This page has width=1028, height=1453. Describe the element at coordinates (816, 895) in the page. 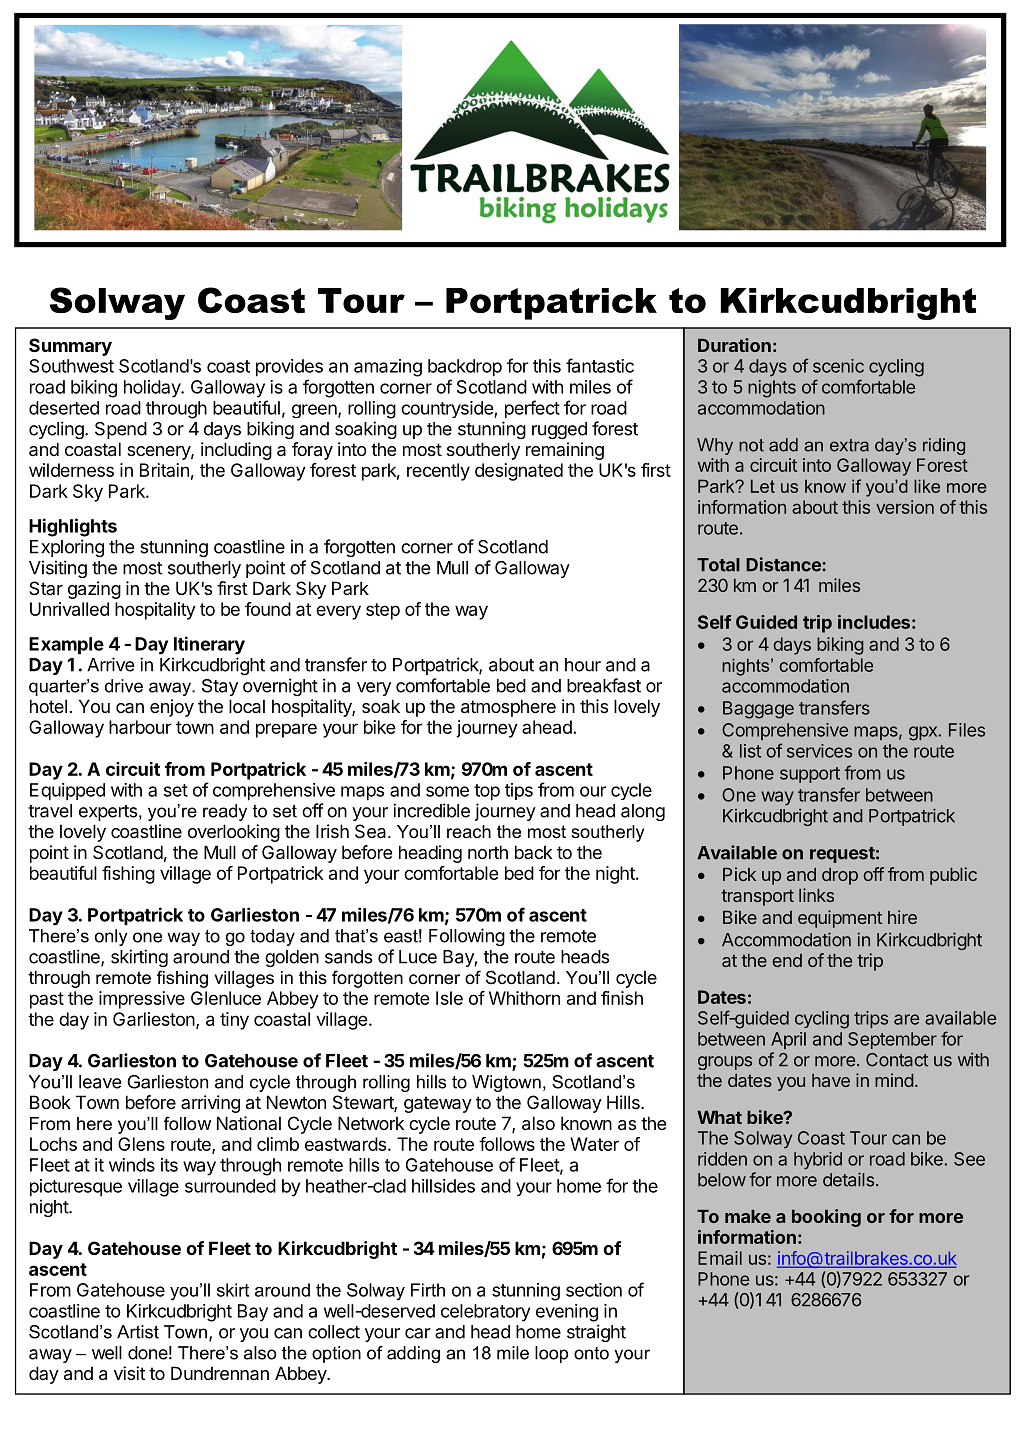

I see `links` at that location.
